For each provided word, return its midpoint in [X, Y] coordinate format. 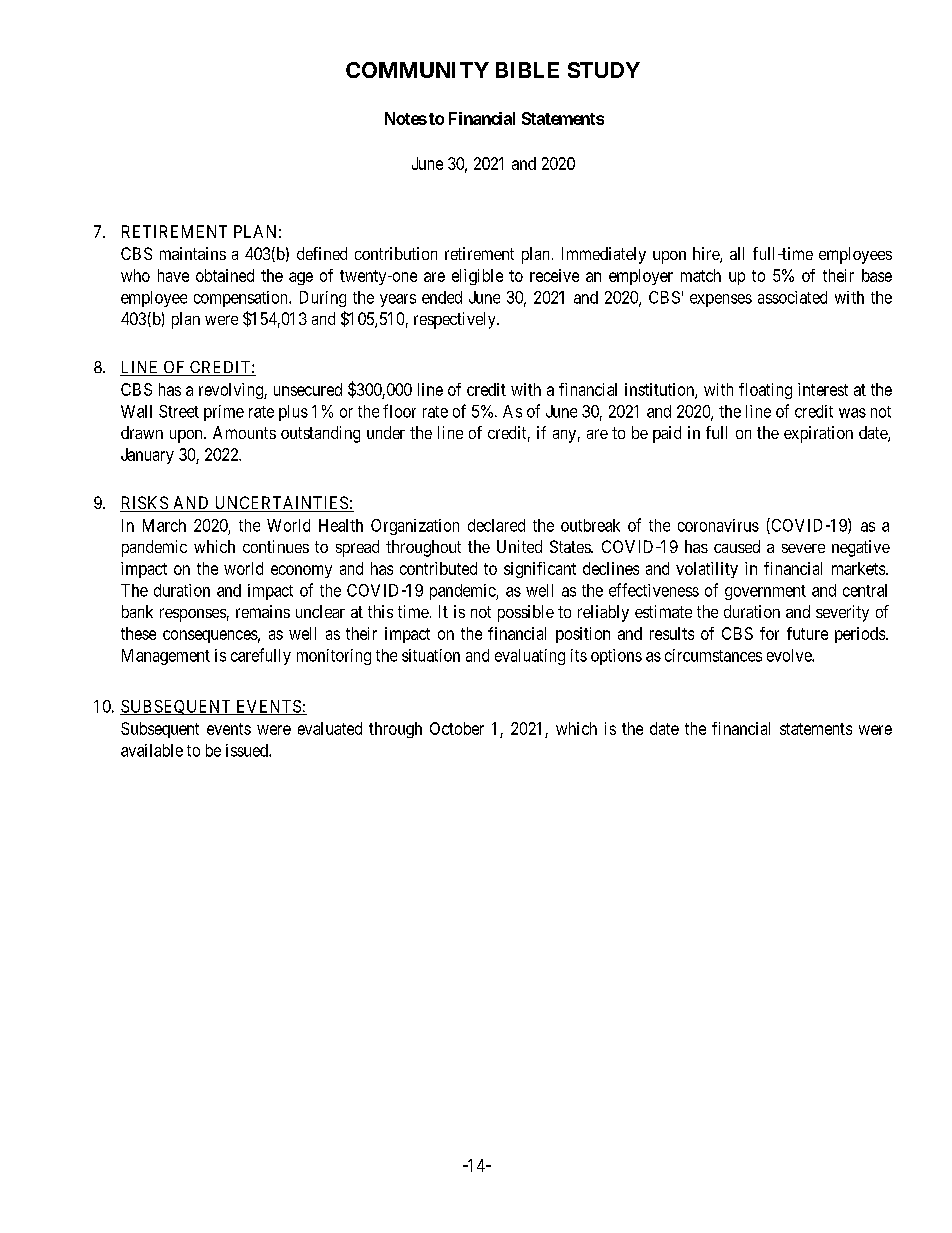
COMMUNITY [417, 70]
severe [803, 548]
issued [248, 750]
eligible [477, 277]
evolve [790, 655]
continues [276, 546]
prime [224, 413]
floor [399, 411]
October [457, 728]
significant [540, 570]
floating [765, 391]
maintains [193, 253]
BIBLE [527, 70]
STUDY [604, 70]
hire [707, 255]
